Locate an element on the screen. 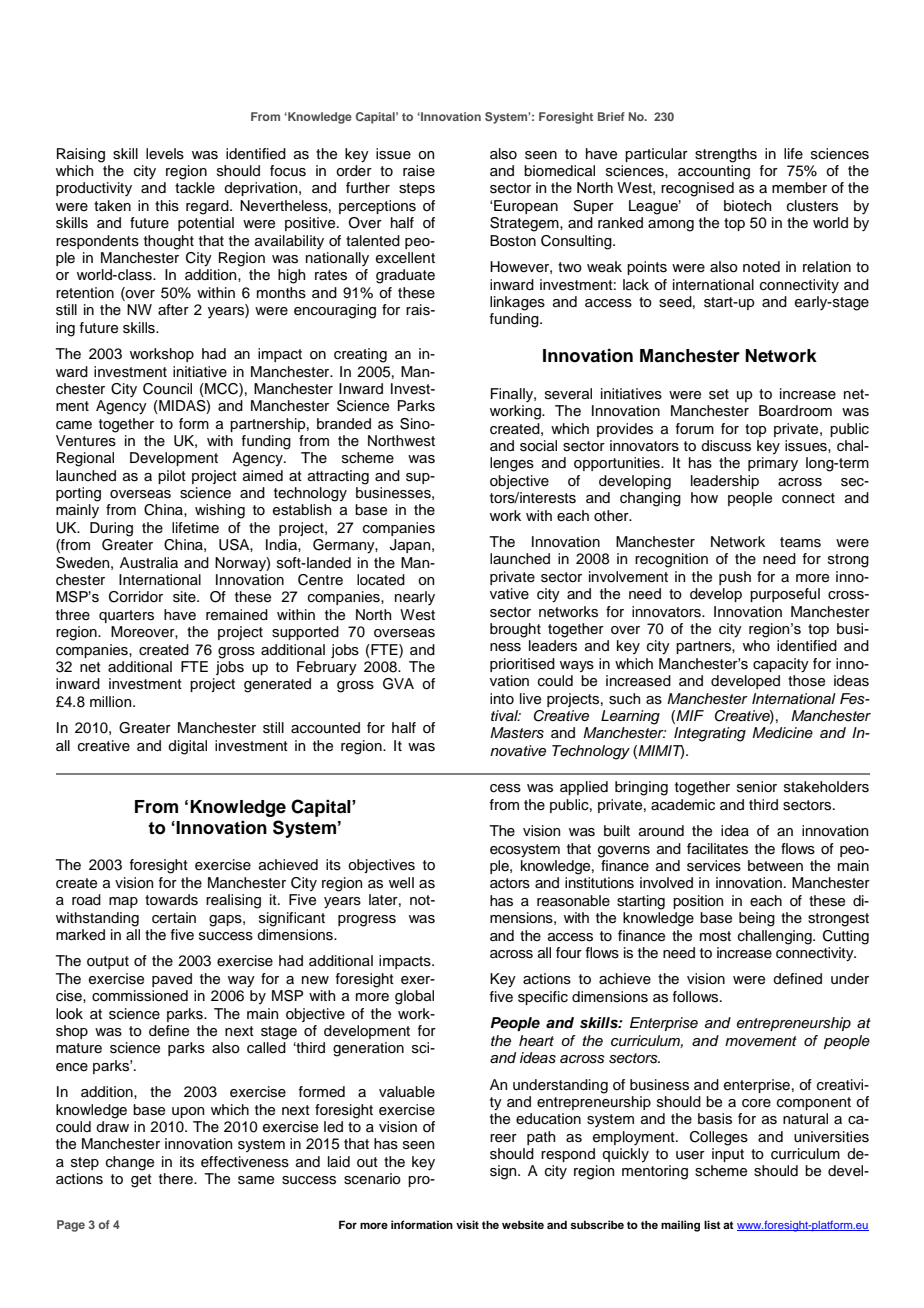 The image size is (924, 1308). further is located at coordinates (368, 188).
